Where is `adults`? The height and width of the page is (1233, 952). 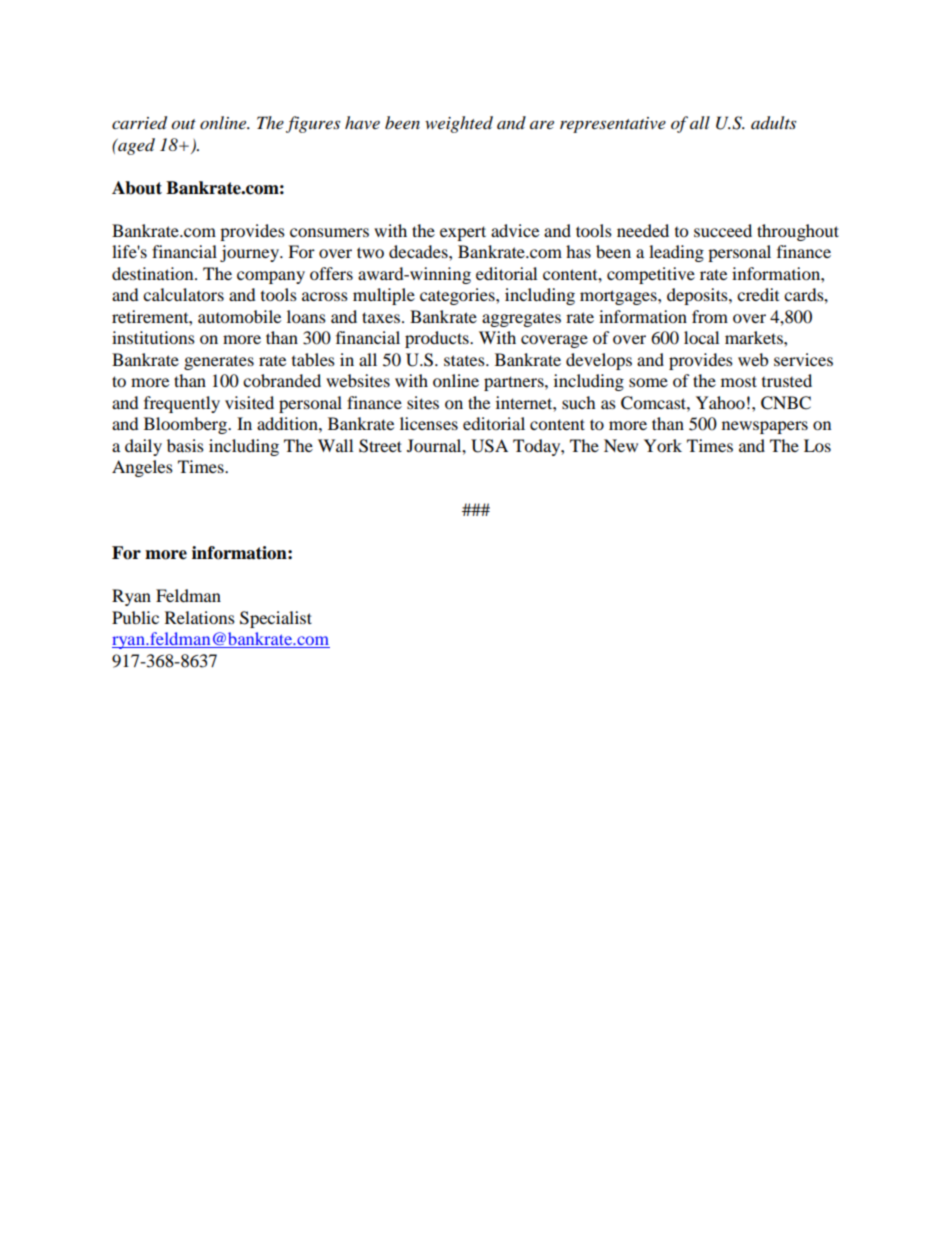
adults is located at coordinates (773, 123).
